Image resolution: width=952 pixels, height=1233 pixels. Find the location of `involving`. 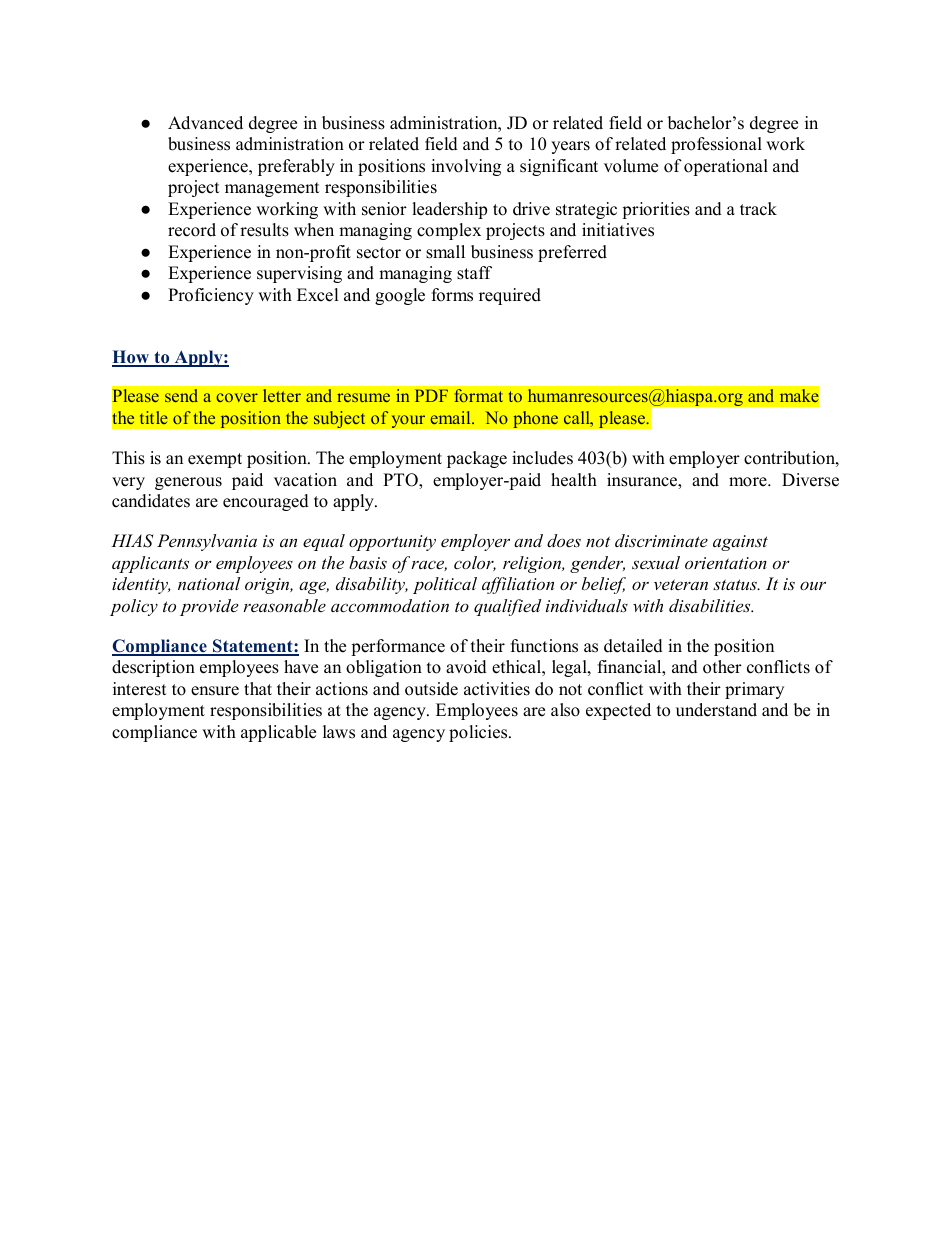

involving is located at coordinates (466, 167).
